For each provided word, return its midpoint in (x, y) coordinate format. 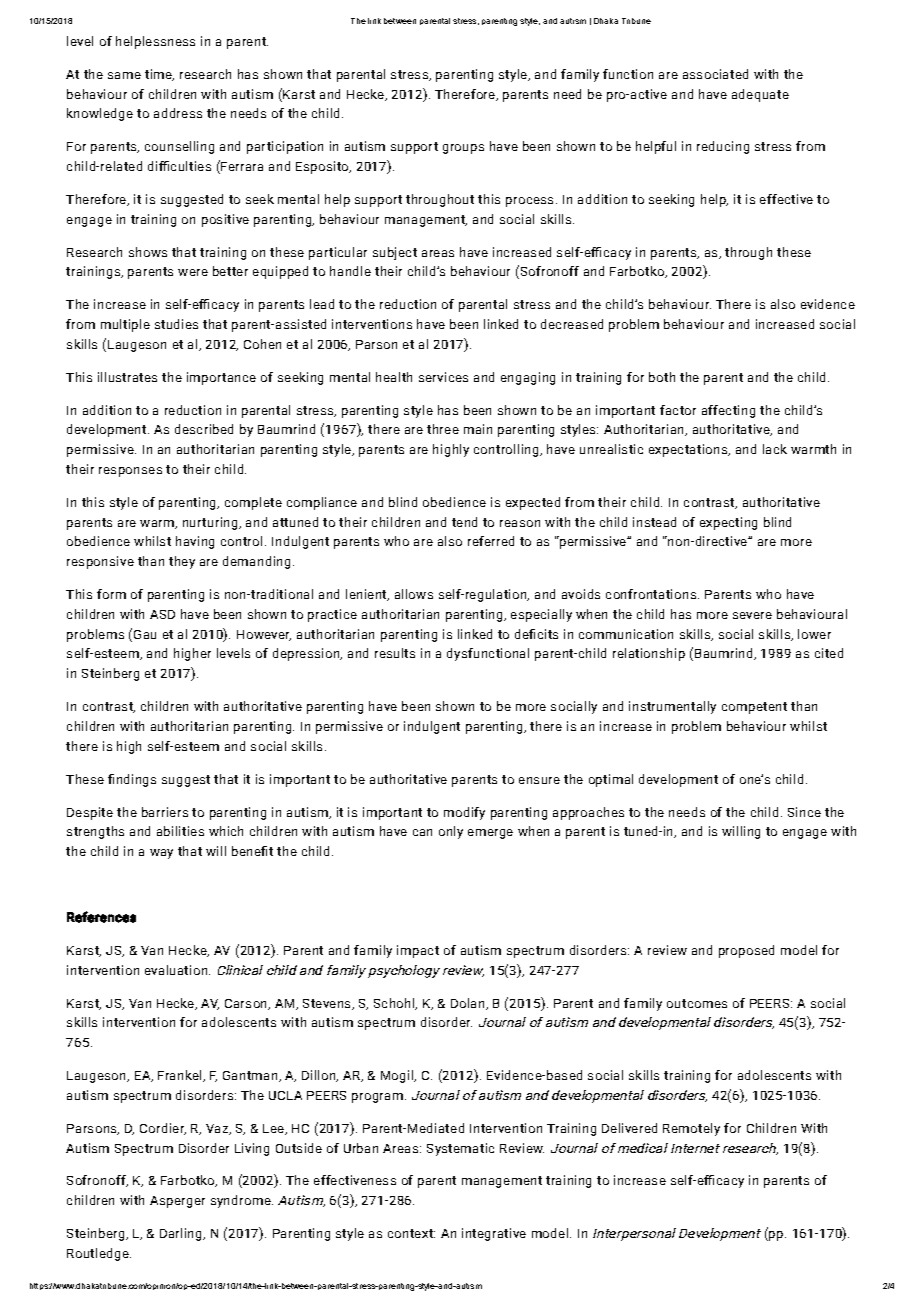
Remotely (691, 1129)
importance (221, 378)
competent (754, 708)
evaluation (177, 970)
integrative (494, 1234)
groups (463, 149)
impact (418, 951)
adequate (760, 95)
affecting (728, 411)
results (395, 653)
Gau (145, 634)
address (178, 113)
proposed (746, 951)
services (443, 377)
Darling (182, 1234)
